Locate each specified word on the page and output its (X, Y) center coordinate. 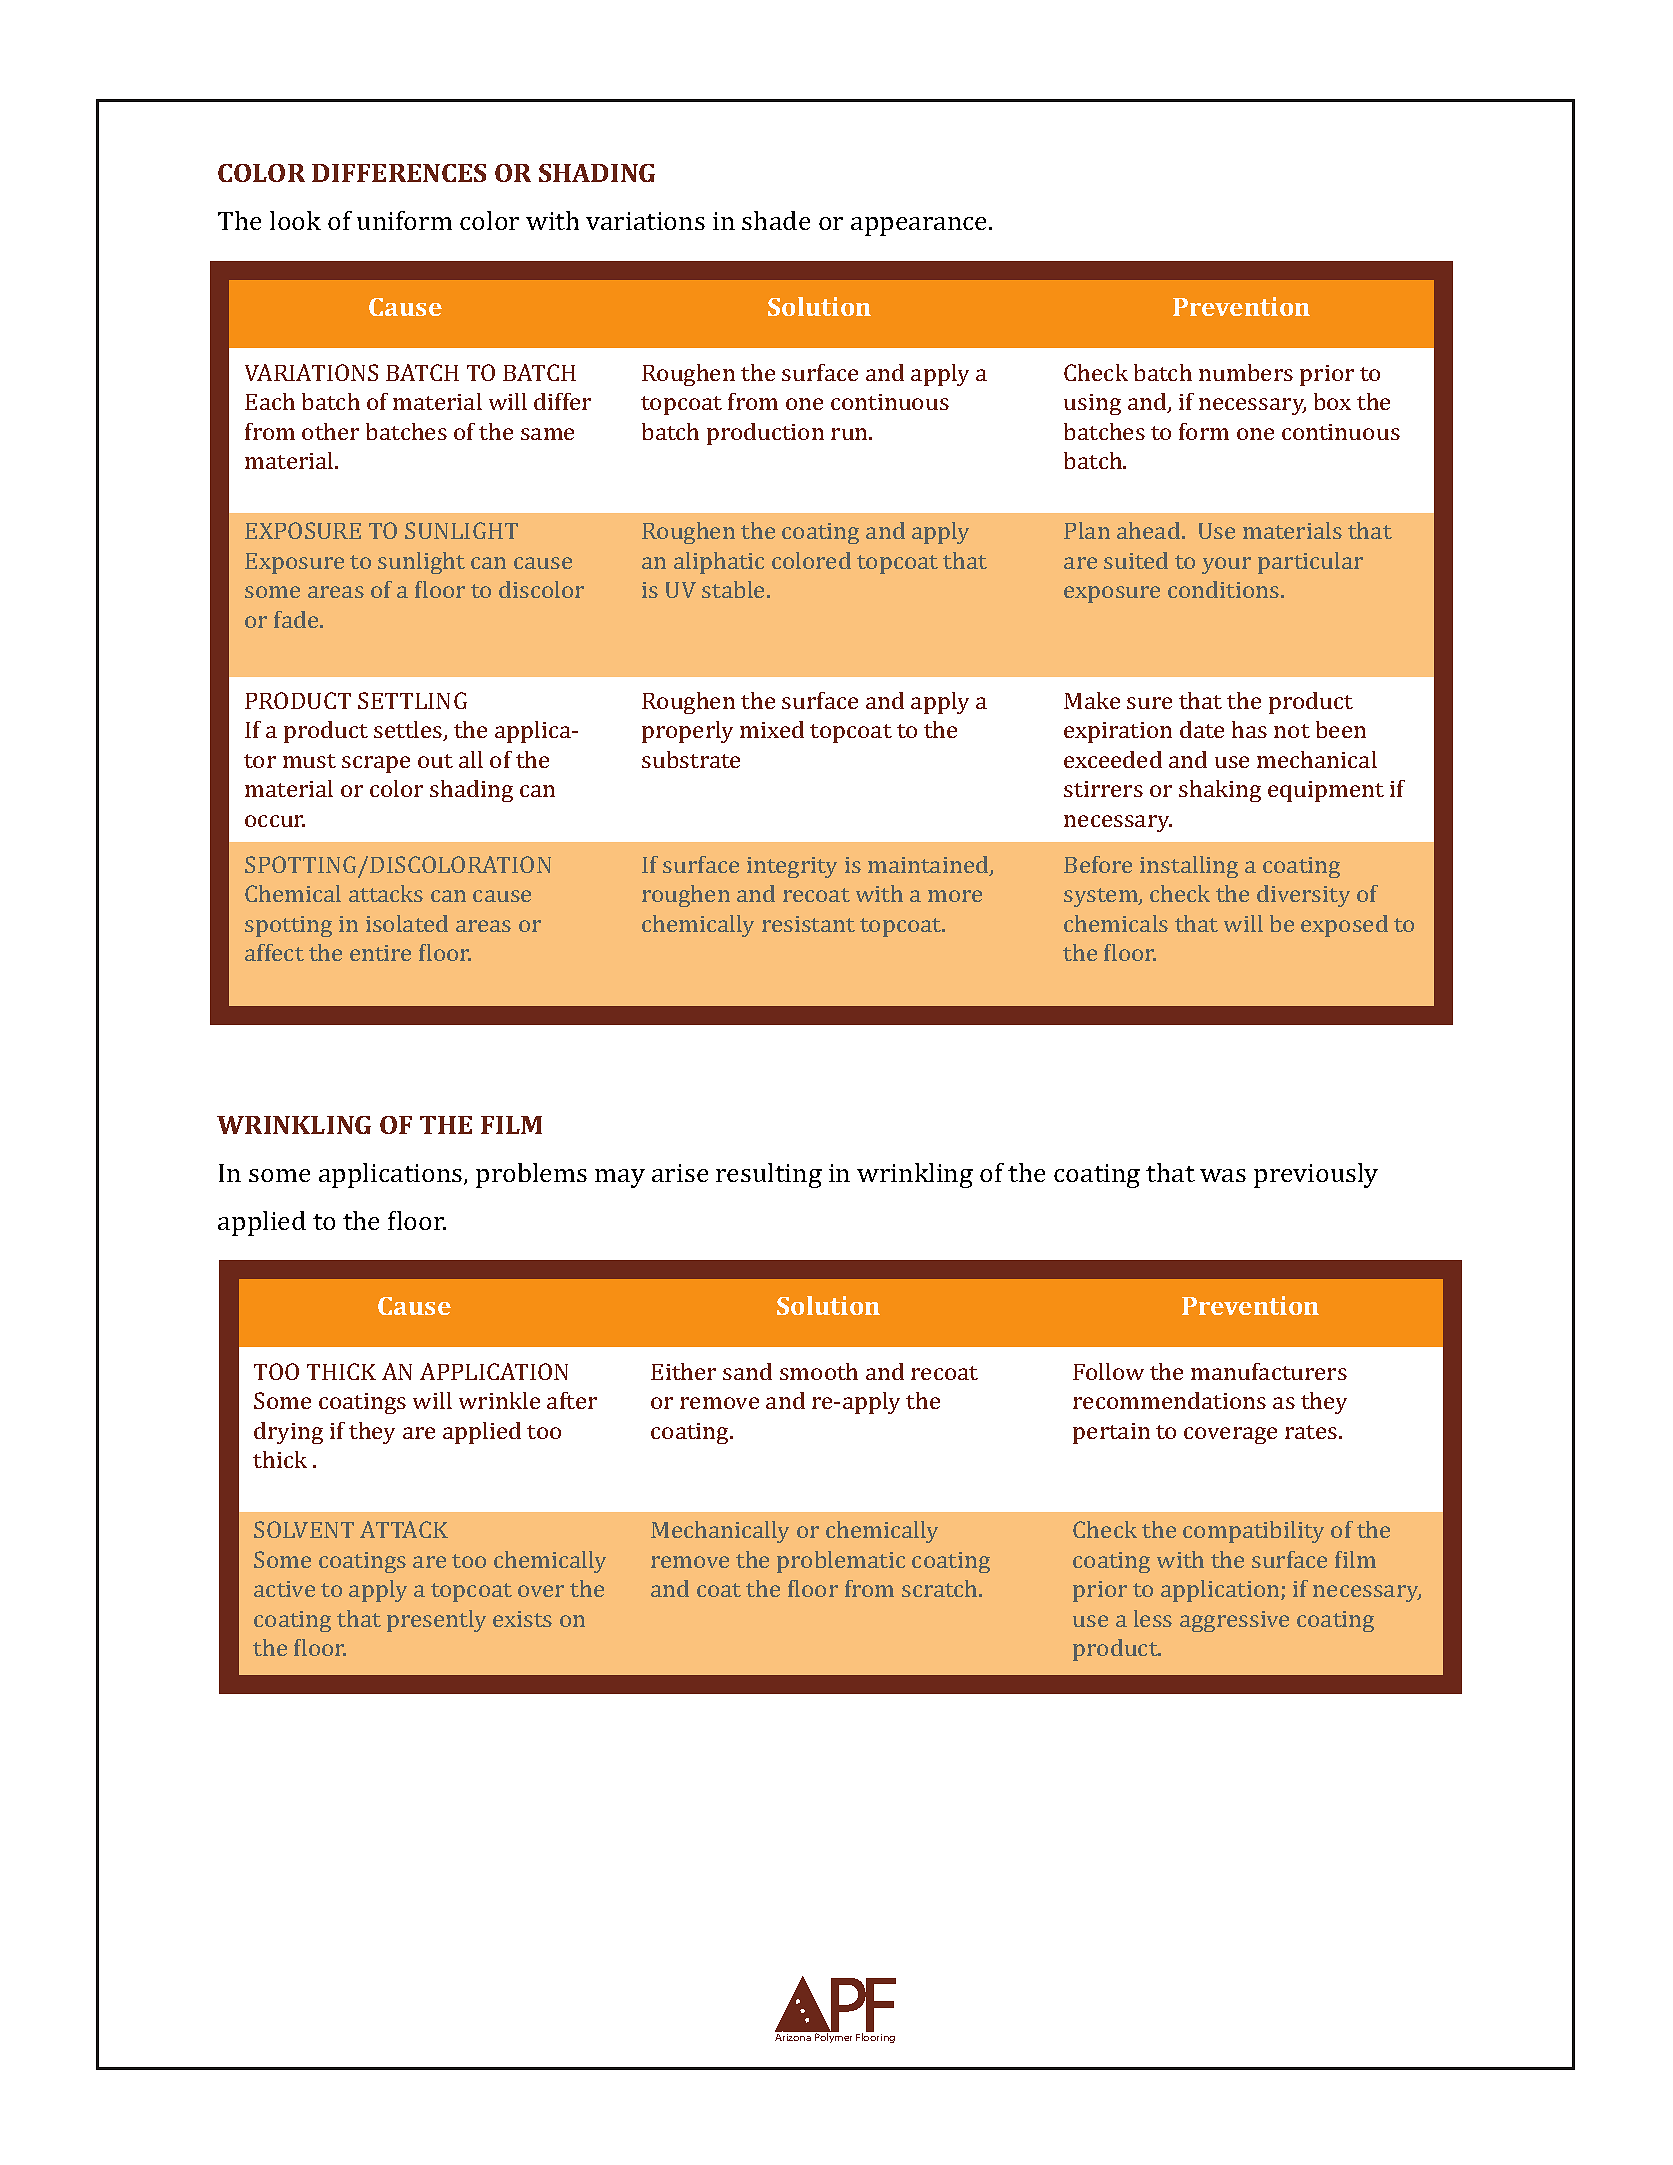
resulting (769, 1175)
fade (297, 619)
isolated (407, 923)
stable (733, 589)
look (295, 220)
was (1223, 1175)
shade (776, 220)
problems (531, 1175)
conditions (1225, 589)
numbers (1246, 372)
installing (1189, 867)
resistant (808, 924)
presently (436, 1621)
